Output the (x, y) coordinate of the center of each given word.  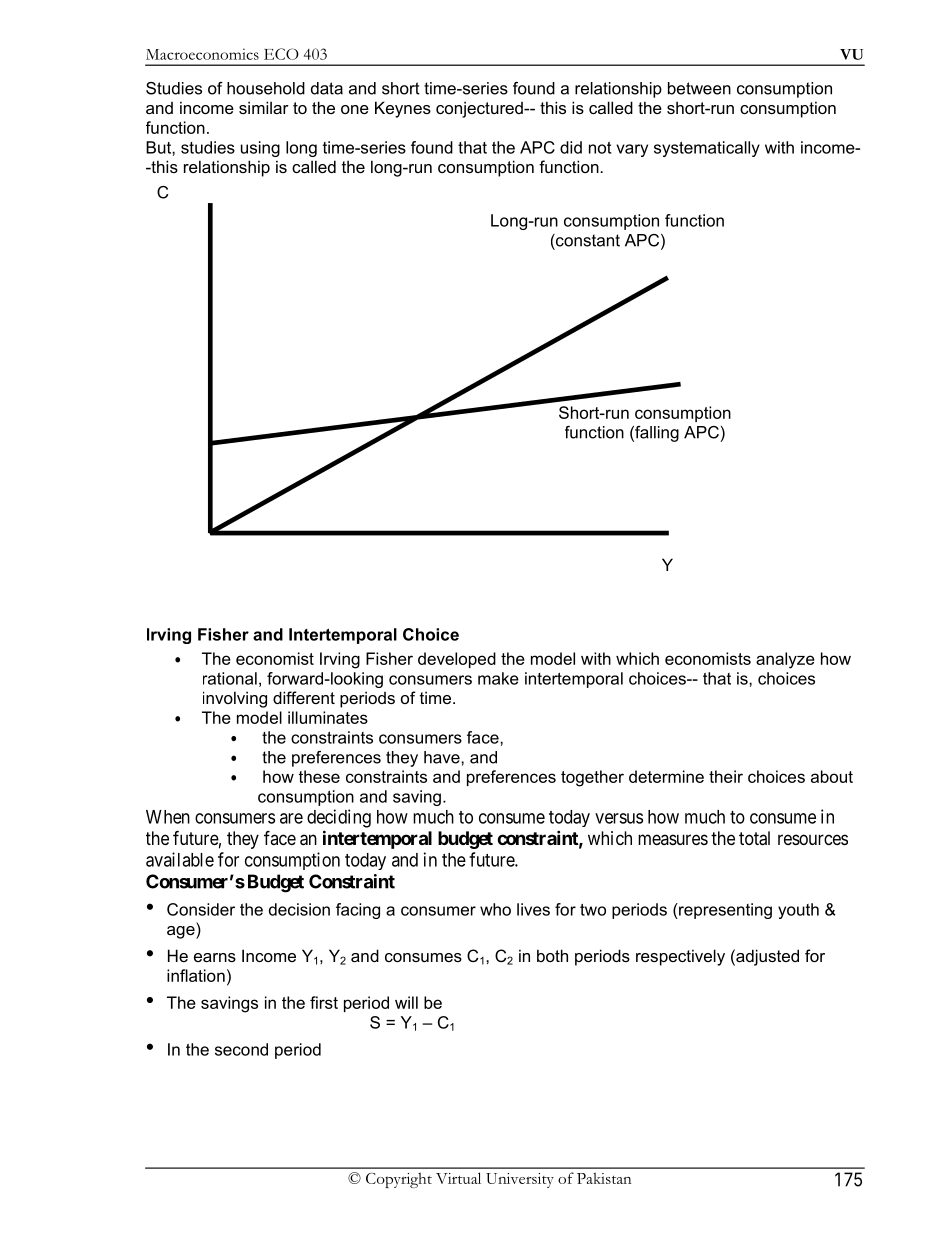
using (260, 149)
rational (230, 678)
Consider (201, 909)
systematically (707, 149)
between (699, 88)
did (571, 147)
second (241, 1049)
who (495, 909)
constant (587, 240)
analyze (785, 660)
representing (724, 911)
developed (457, 660)
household (266, 88)
